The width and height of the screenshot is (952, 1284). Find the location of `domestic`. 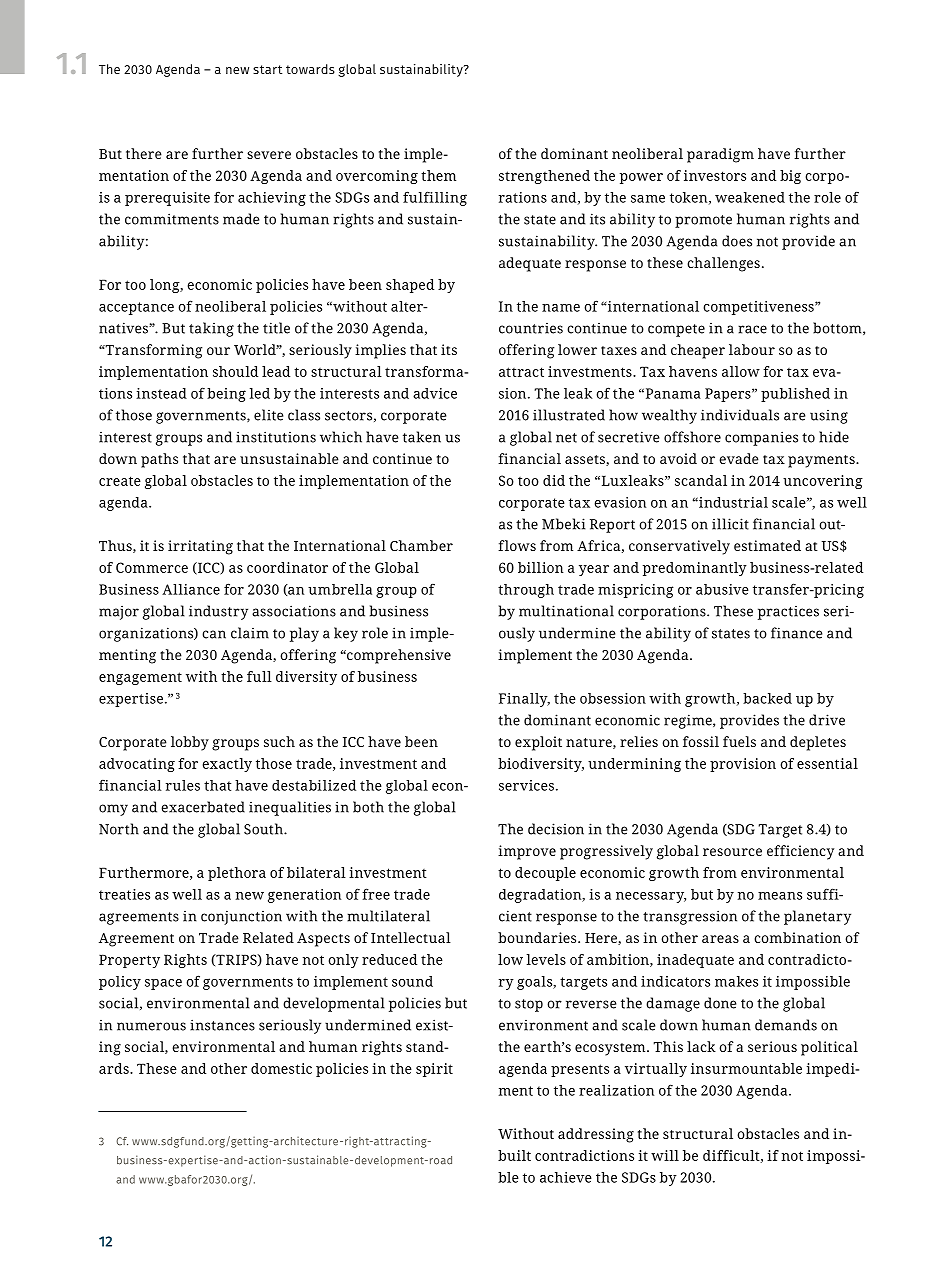

domestic is located at coordinates (281, 1068).
